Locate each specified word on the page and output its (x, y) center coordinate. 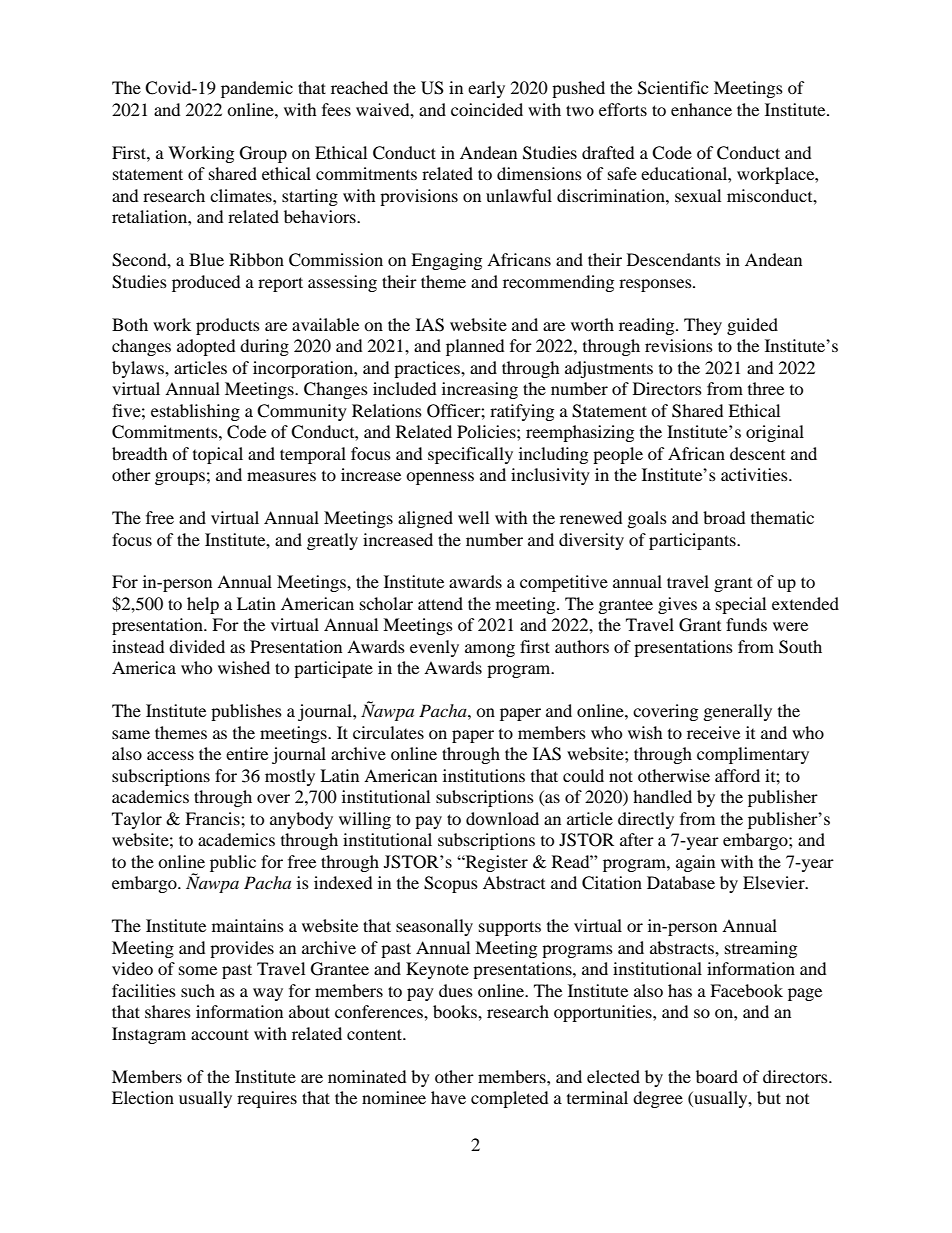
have (448, 1097)
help (203, 605)
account (220, 1034)
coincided (487, 109)
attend (440, 603)
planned (475, 347)
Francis (213, 818)
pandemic (257, 89)
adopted (206, 347)
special (741, 605)
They (703, 326)
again (695, 863)
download (502, 818)
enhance (701, 109)
